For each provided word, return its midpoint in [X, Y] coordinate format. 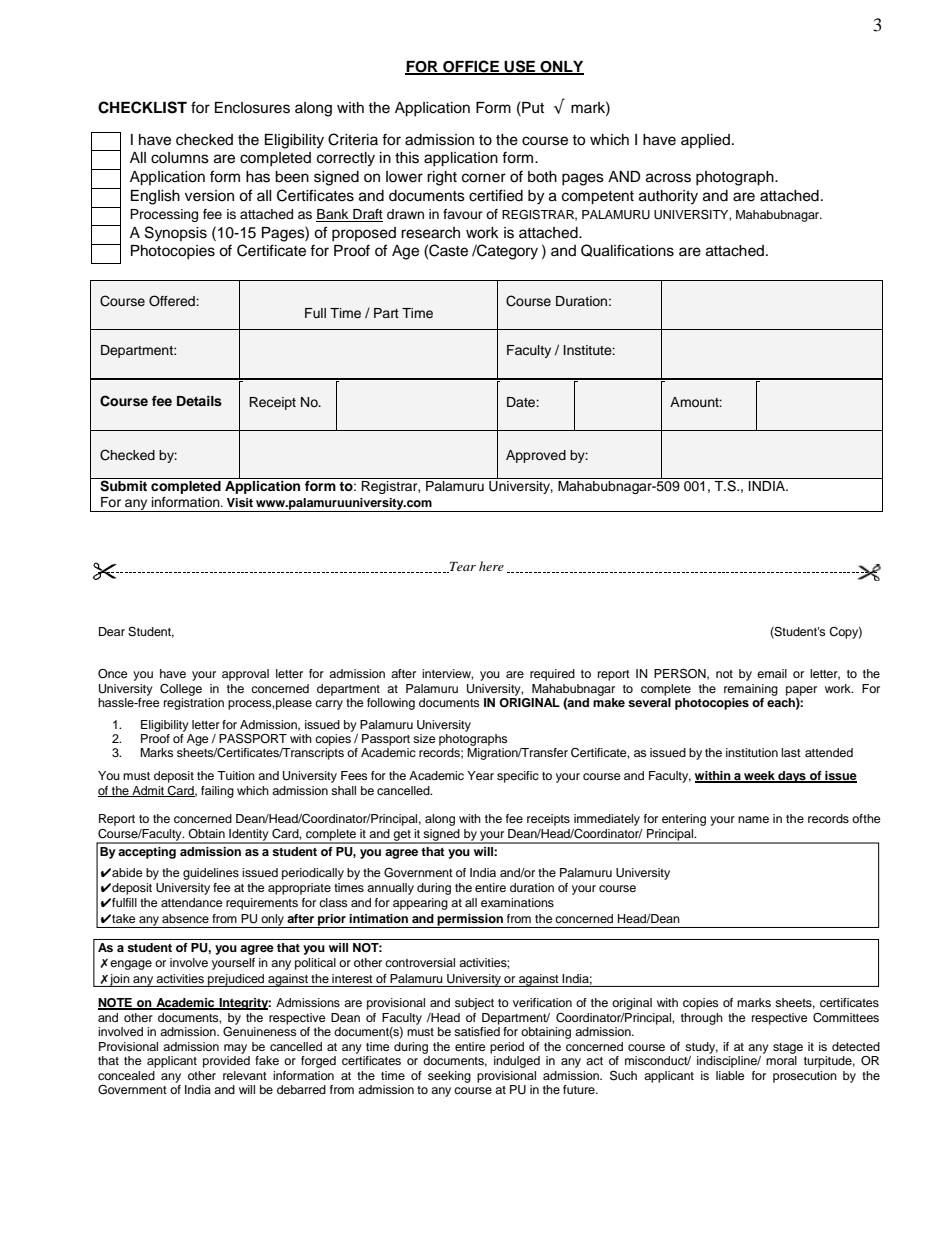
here [491, 566]
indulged [517, 1062]
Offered [173, 301]
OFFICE [471, 67]
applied [705, 141]
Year [480, 775]
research [430, 233]
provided [226, 1062]
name [753, 819]
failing [217, 792]
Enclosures [252, 108]
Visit [240, 502]
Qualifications [627, 250]
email [772, 673]
